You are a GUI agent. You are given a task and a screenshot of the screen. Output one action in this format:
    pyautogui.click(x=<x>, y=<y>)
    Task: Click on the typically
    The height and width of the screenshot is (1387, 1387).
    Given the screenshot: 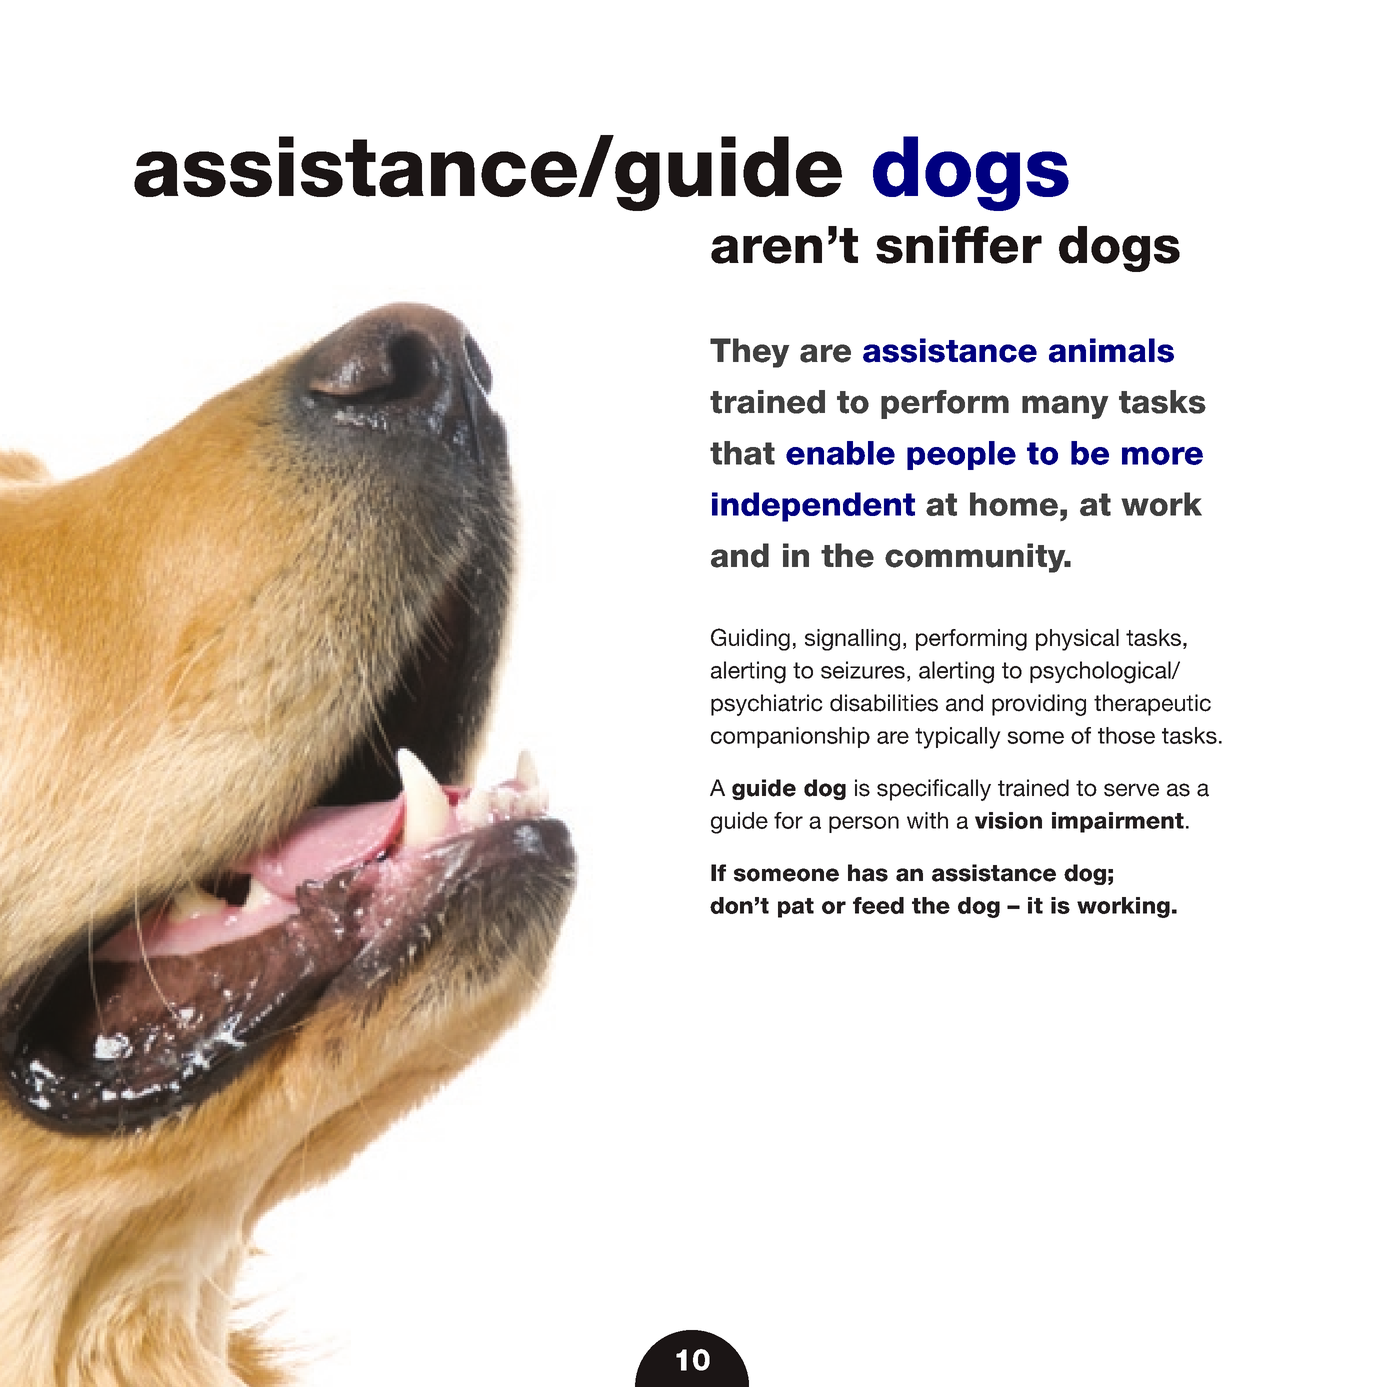 What is the action you would take?
    pyautogui.click(x=958, y=738)
